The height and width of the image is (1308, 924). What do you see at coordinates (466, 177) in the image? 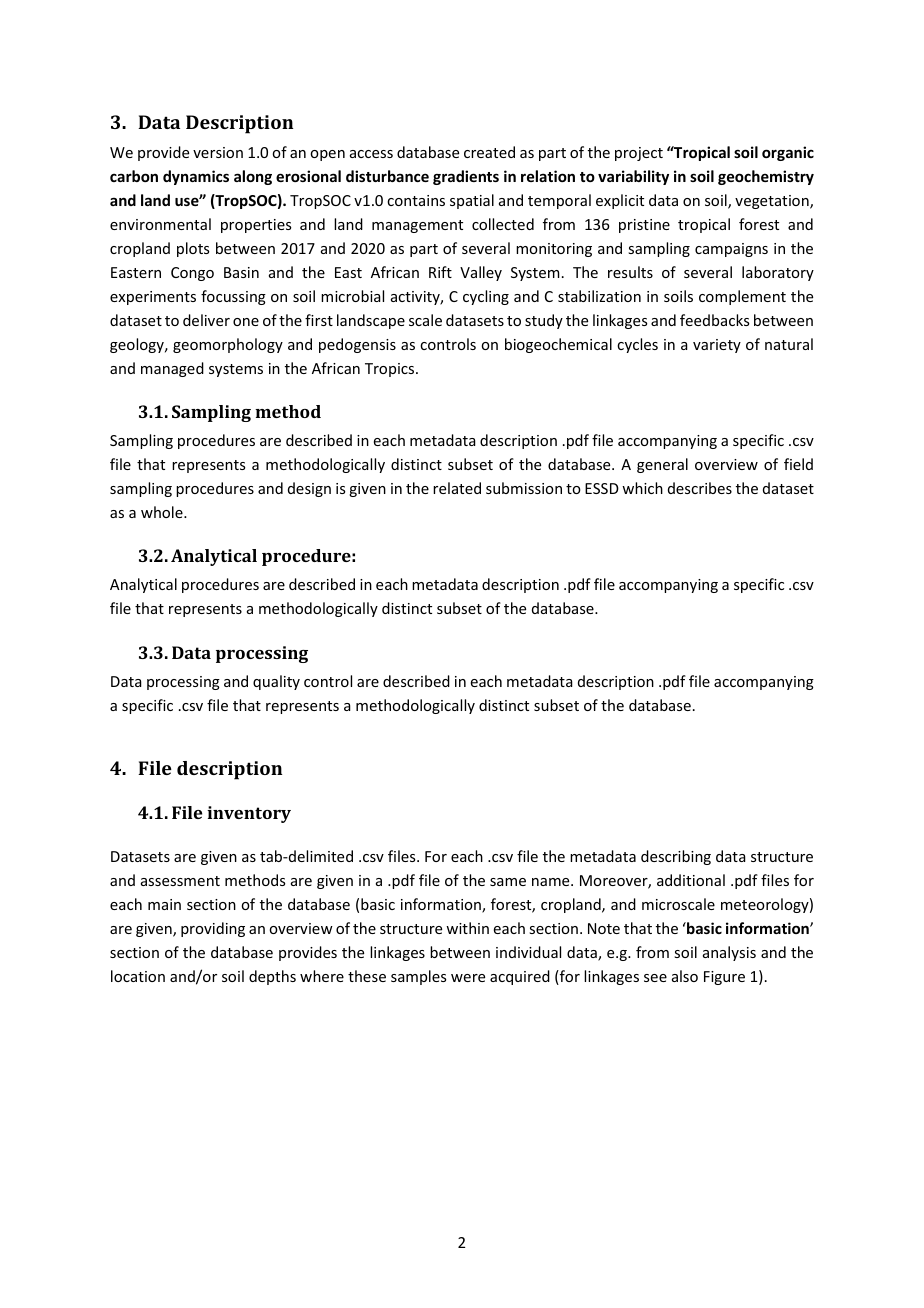
I see `gradients` at bounding box center [466, 177].
